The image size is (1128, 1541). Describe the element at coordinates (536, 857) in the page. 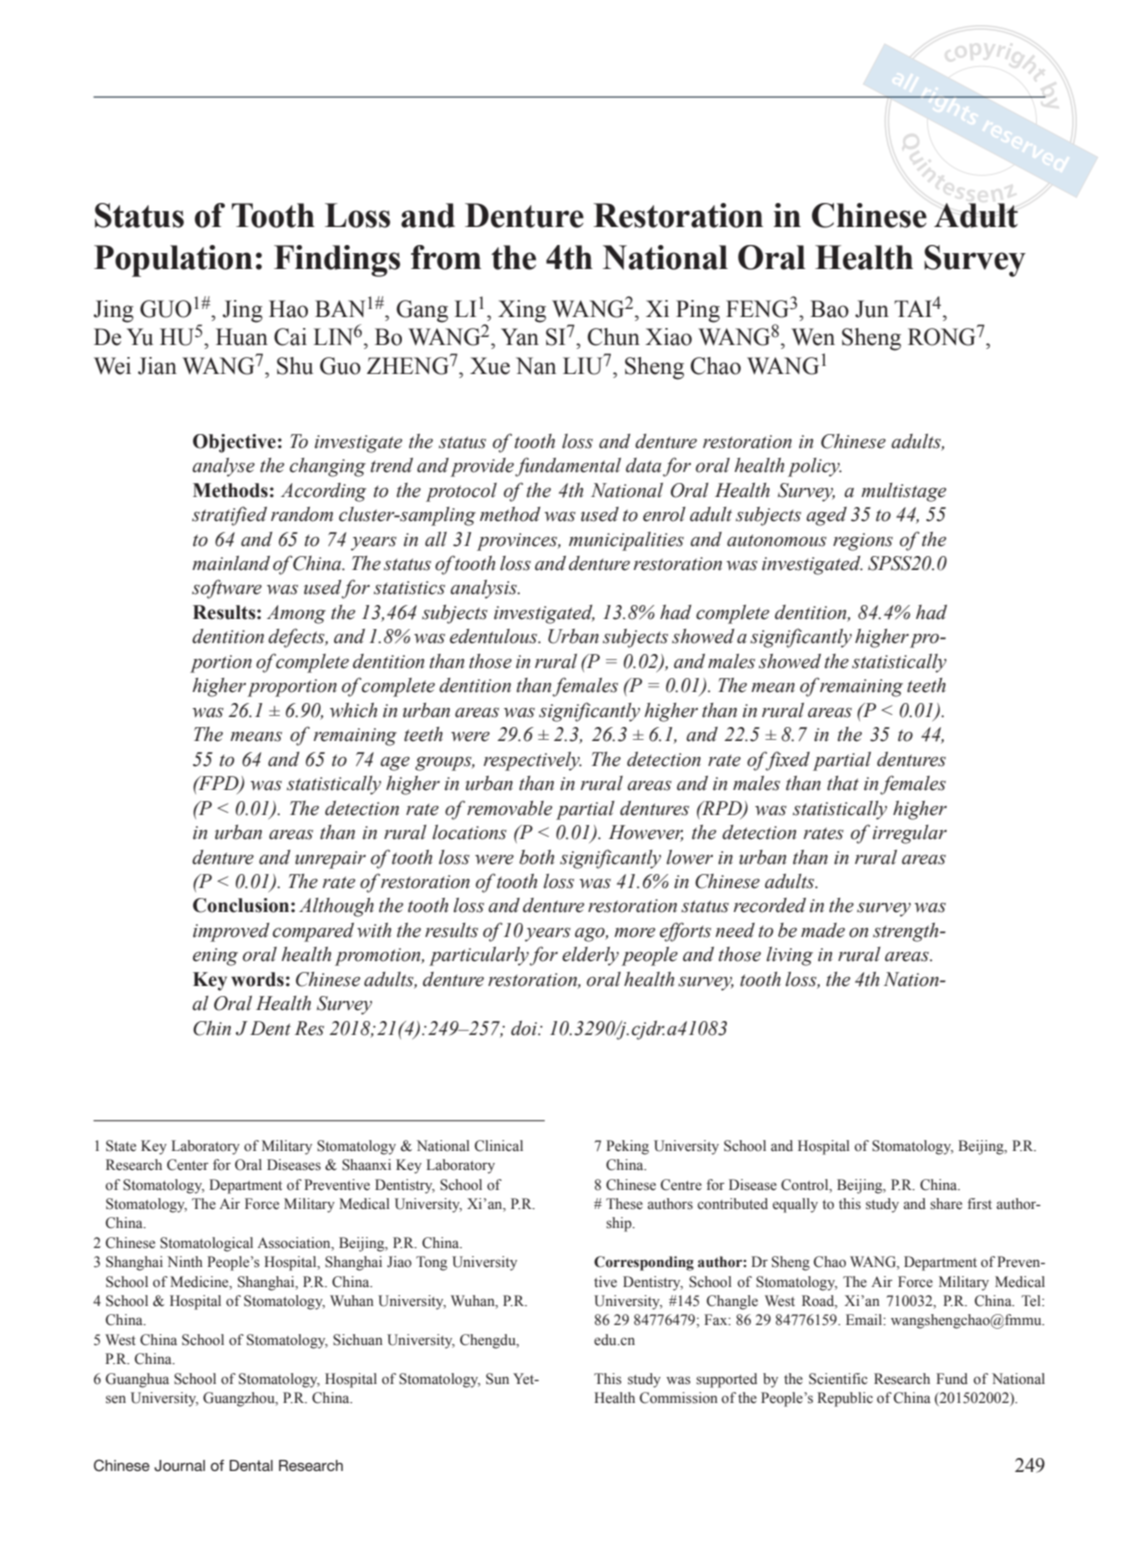

I see `both` at that location.
